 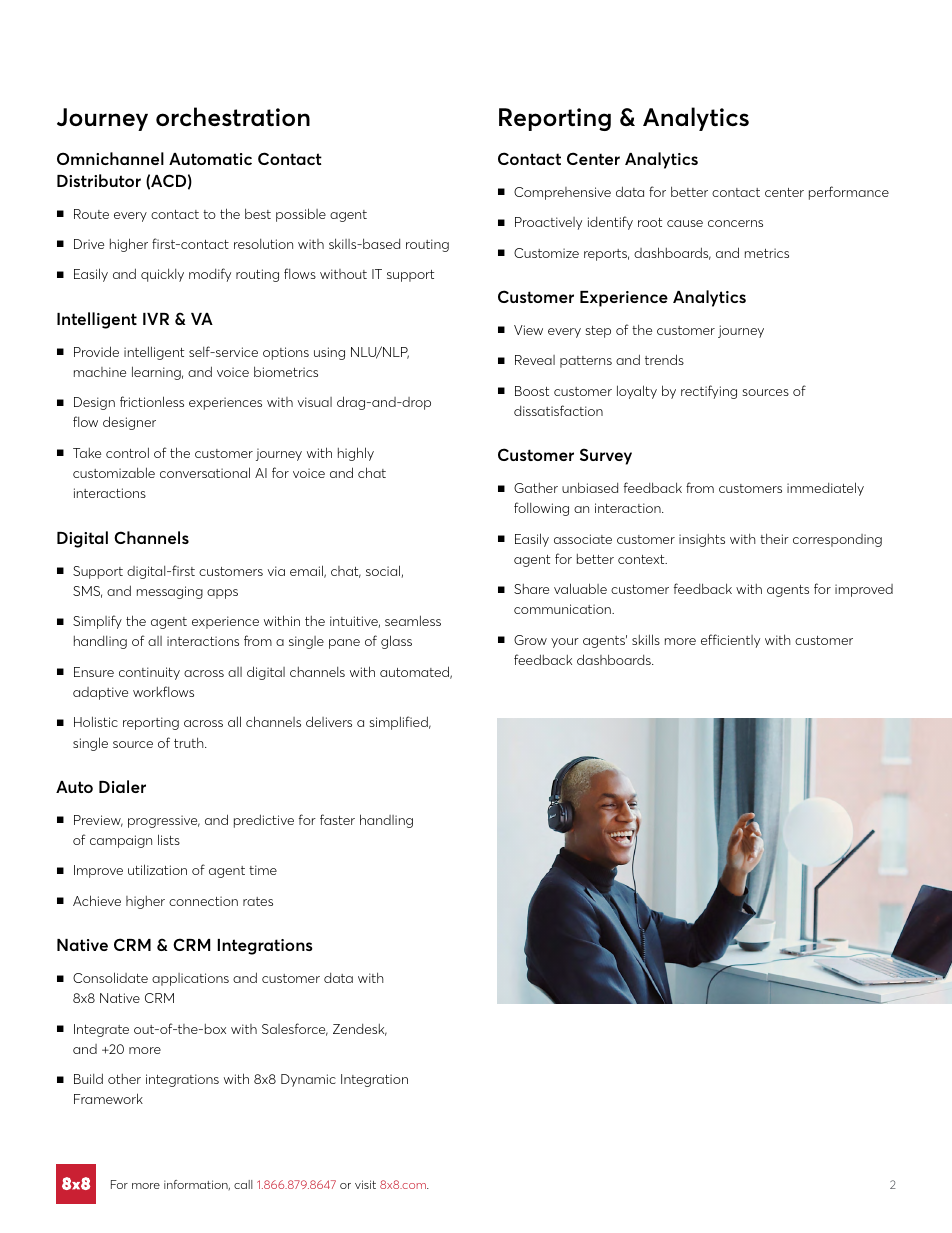 What do you see at coordinates (735, 223) in the screenshot?
I see `concerns` at bounding box center [735, 223].
